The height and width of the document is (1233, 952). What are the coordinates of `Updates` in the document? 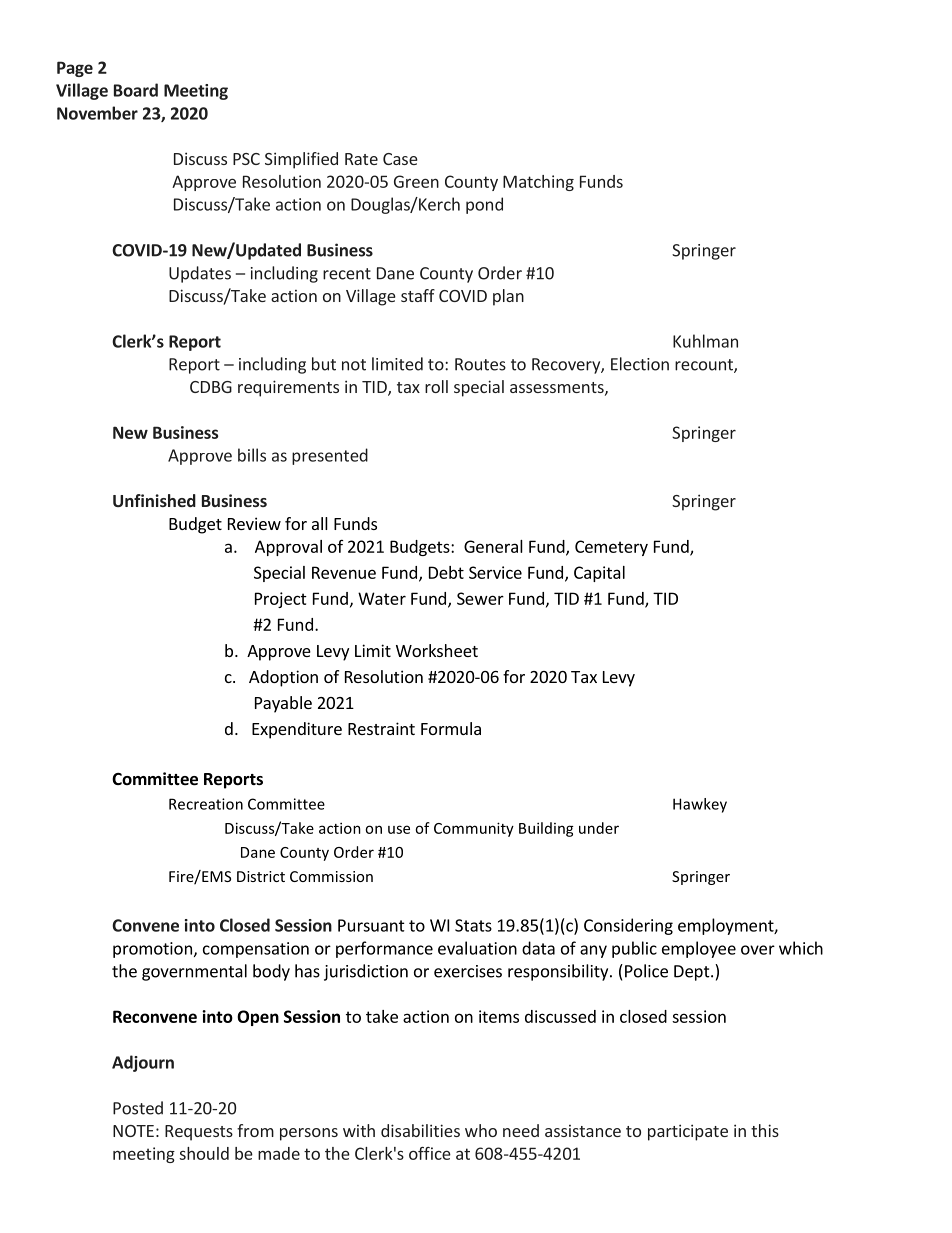 It's located at (200, 274).
